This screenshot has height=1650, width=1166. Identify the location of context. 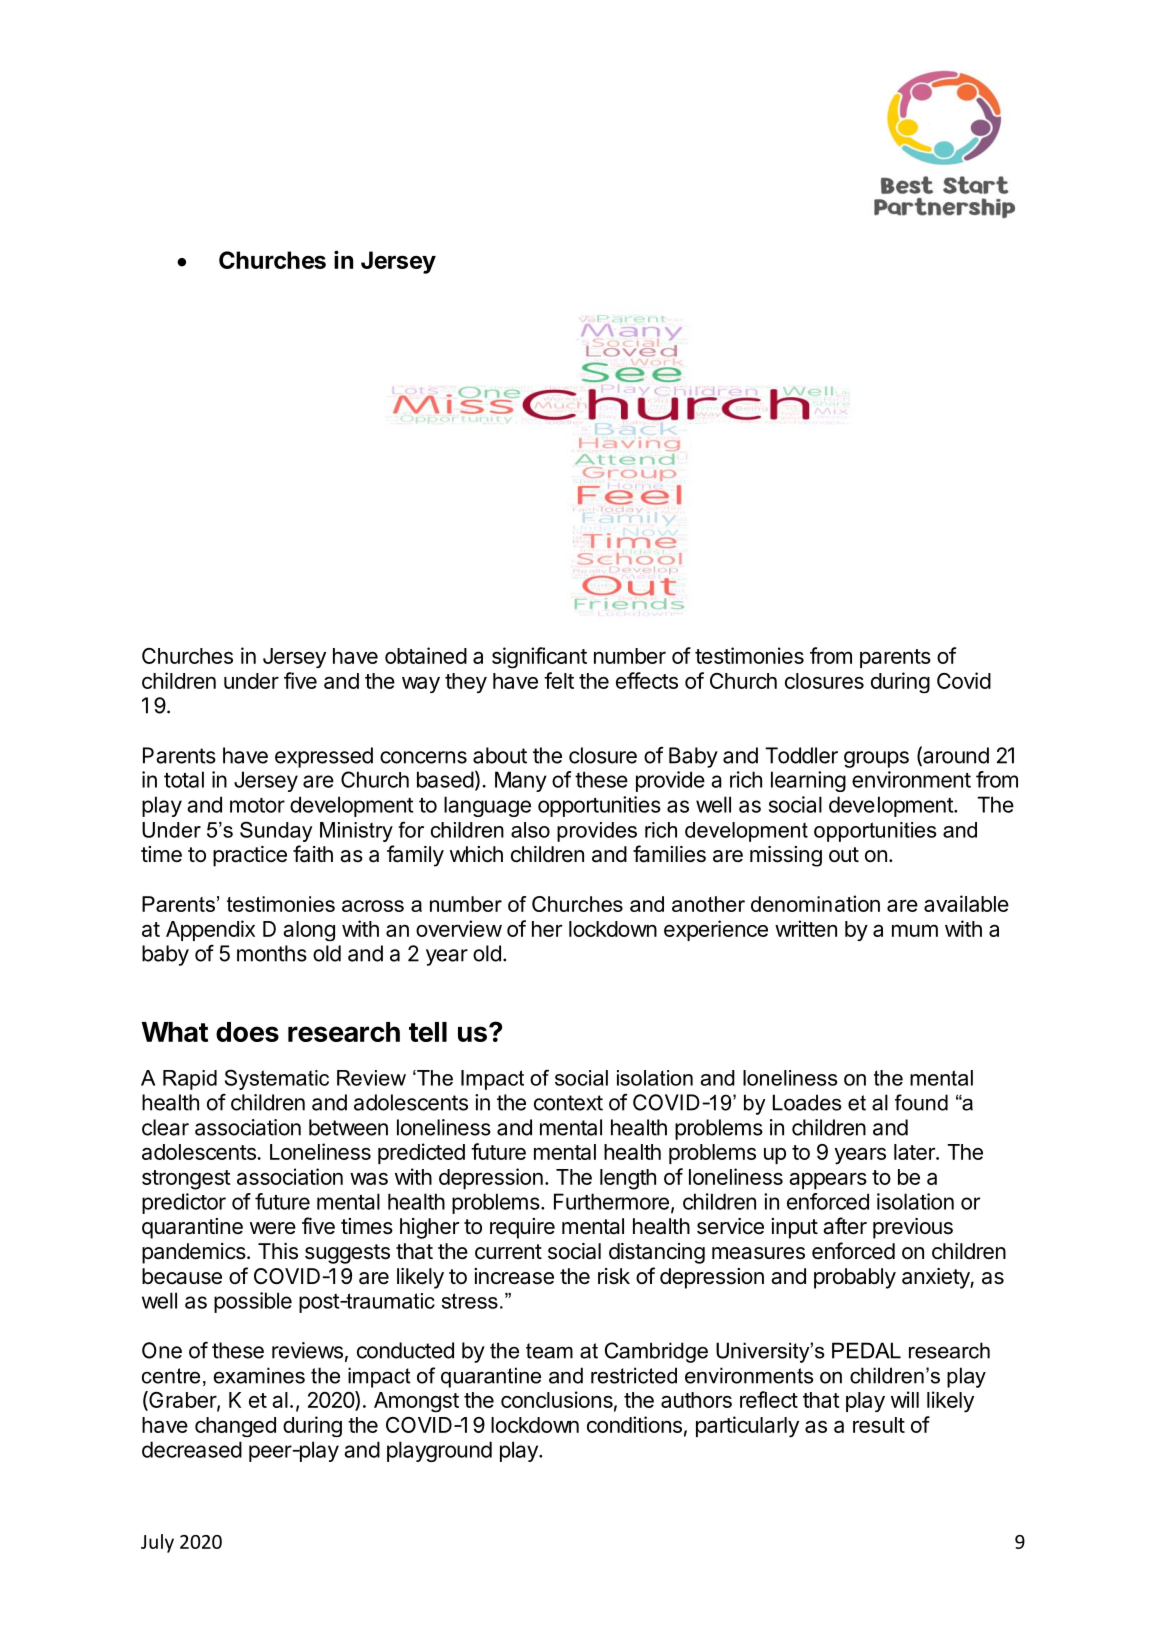
(568, 1103).
